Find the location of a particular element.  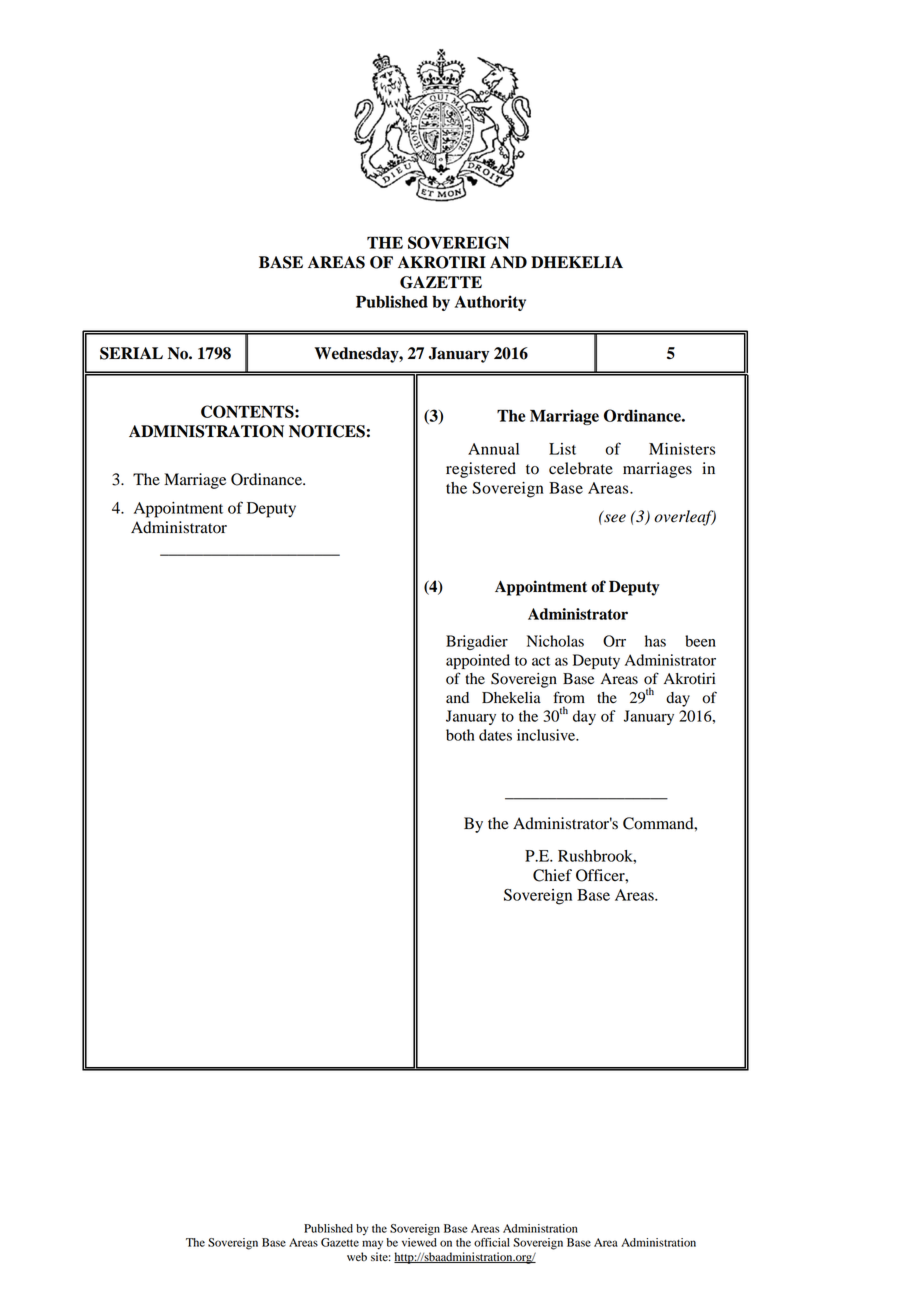

may is located at coordinates (372, 1245).
